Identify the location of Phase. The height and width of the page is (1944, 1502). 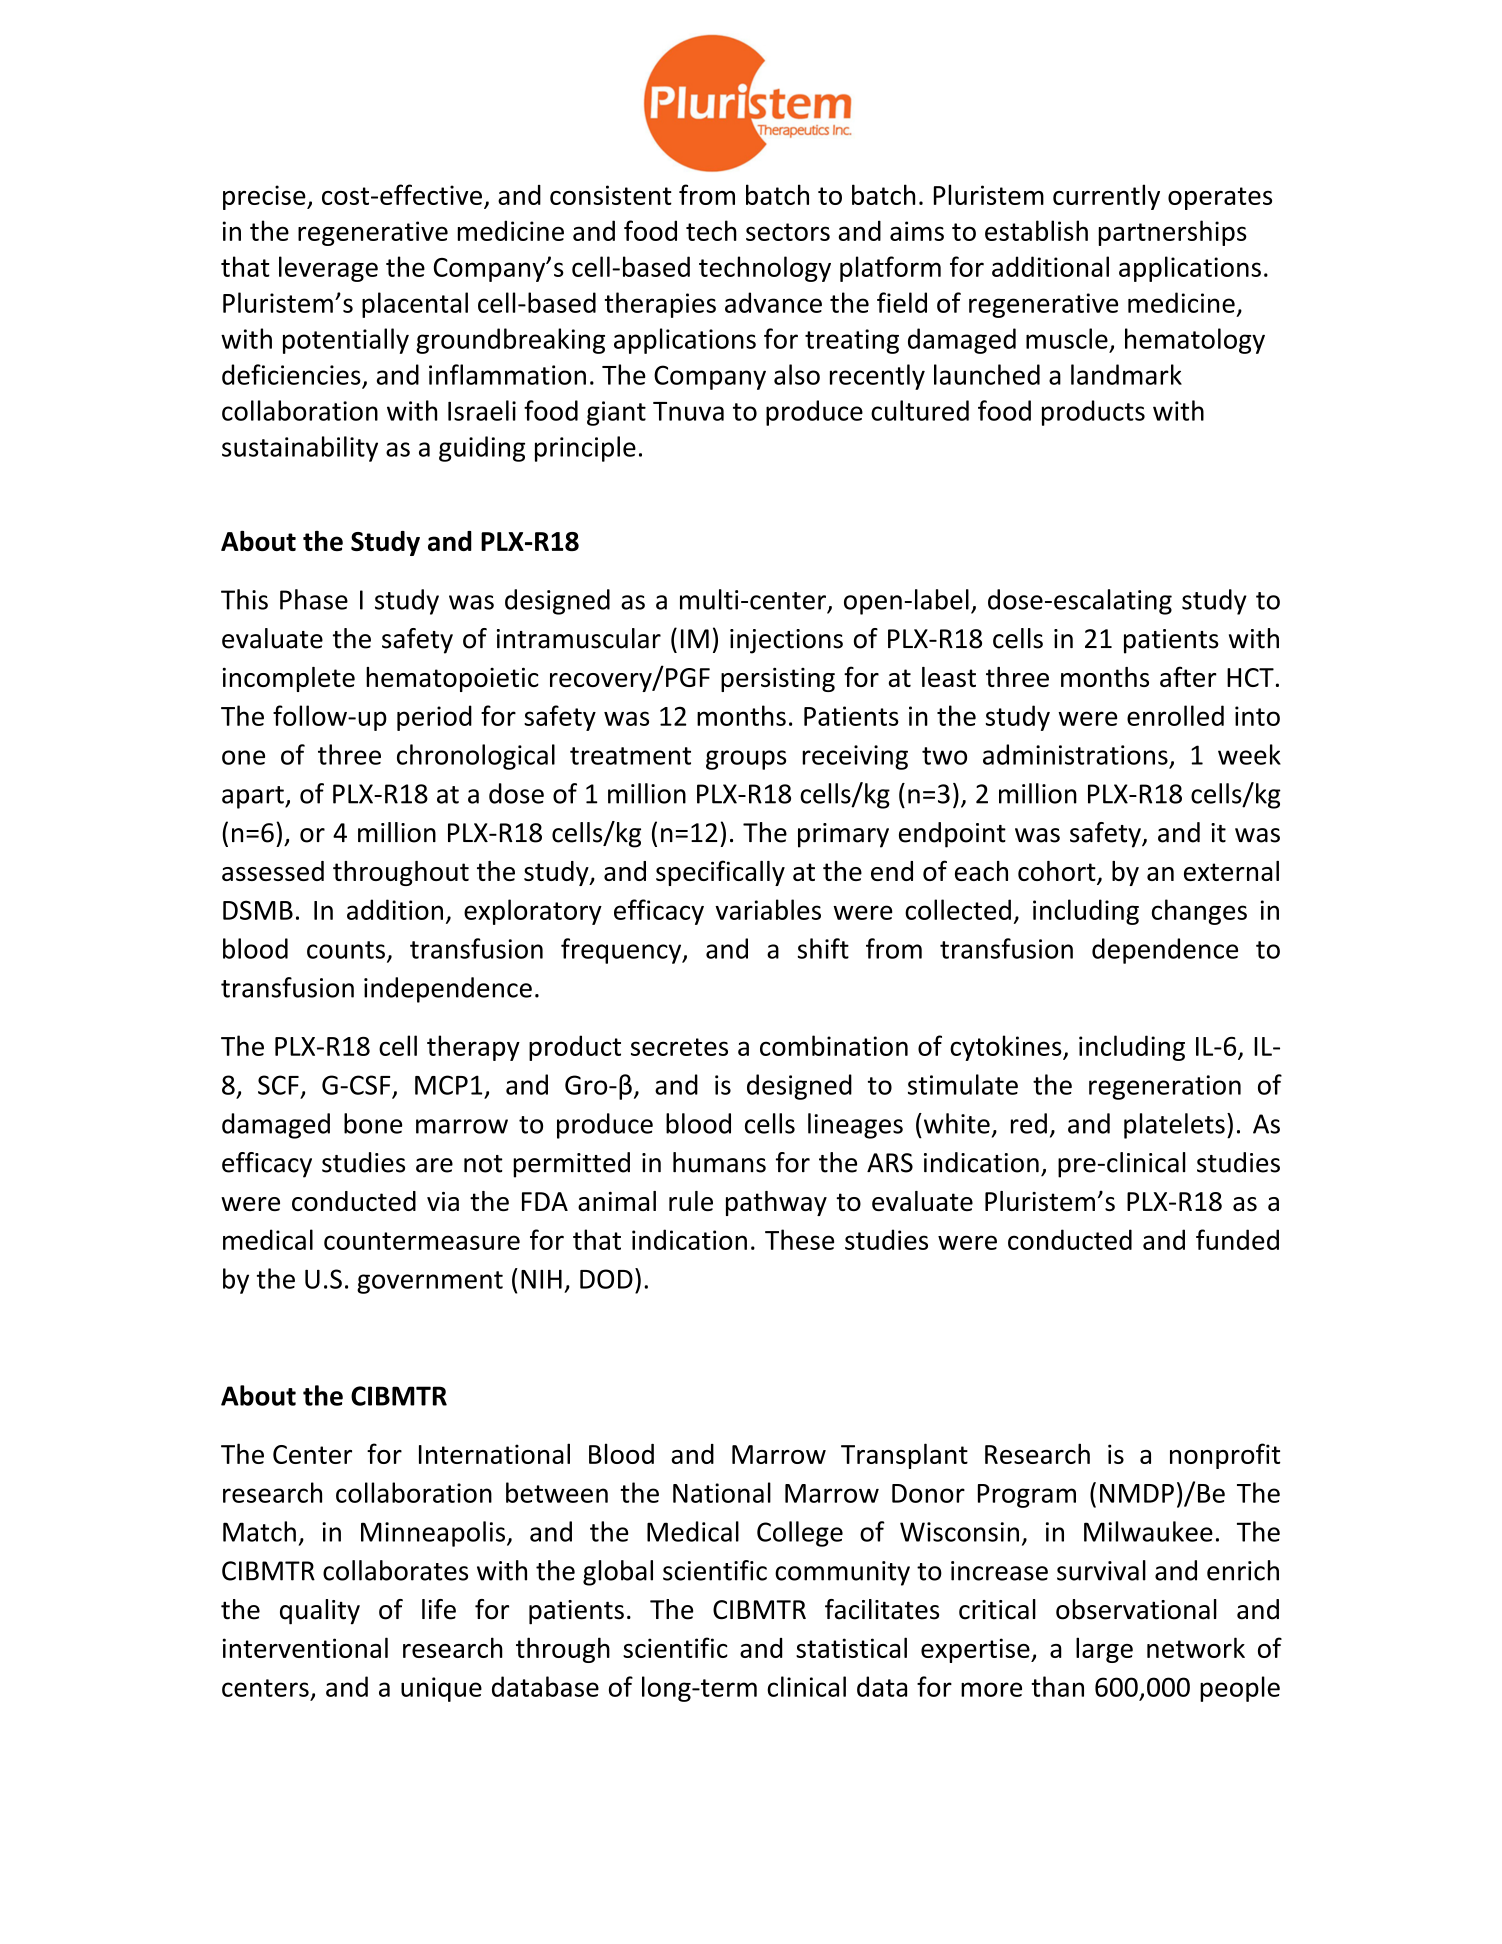
(314, 599).
